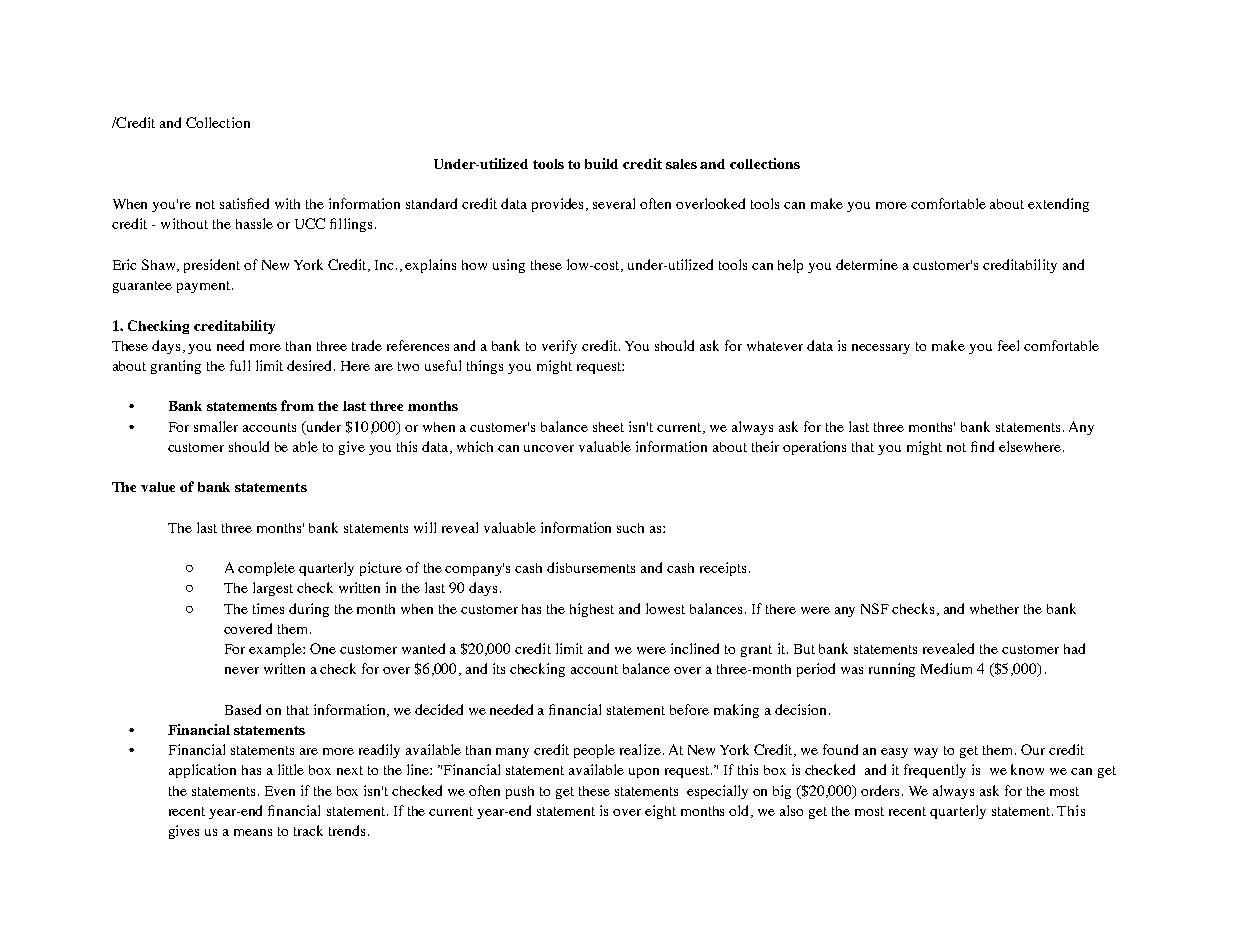 Image resolution: width=1233 pixels, height=952 pixels. What do you see at coordinates (994, 609) in the page?
I see `whether` at bounding box center [994, 609].
